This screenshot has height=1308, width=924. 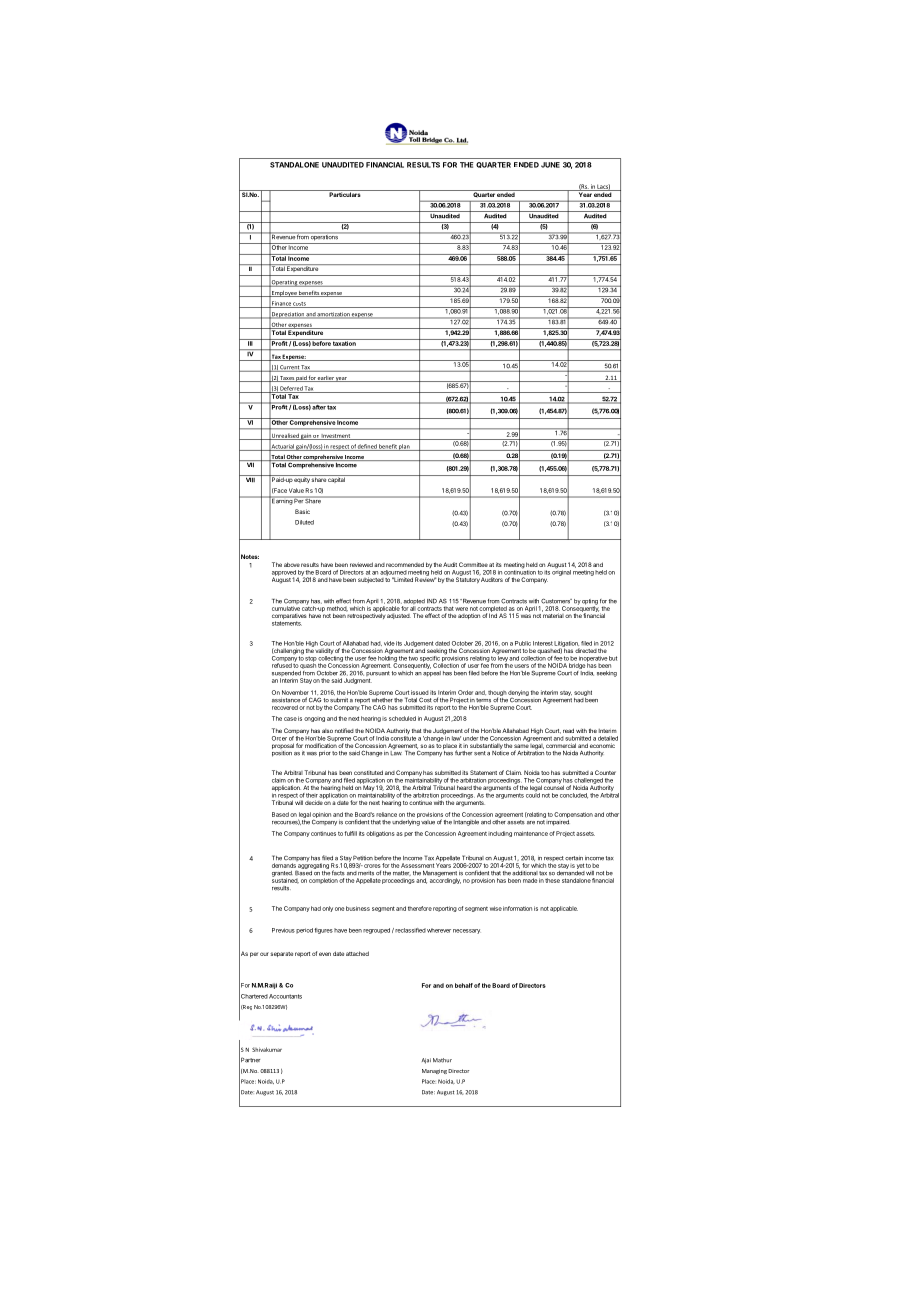 What do you see at coordinates (302, 479) in the screenshot?
I see `equity` at bounding box center [302, 479].
